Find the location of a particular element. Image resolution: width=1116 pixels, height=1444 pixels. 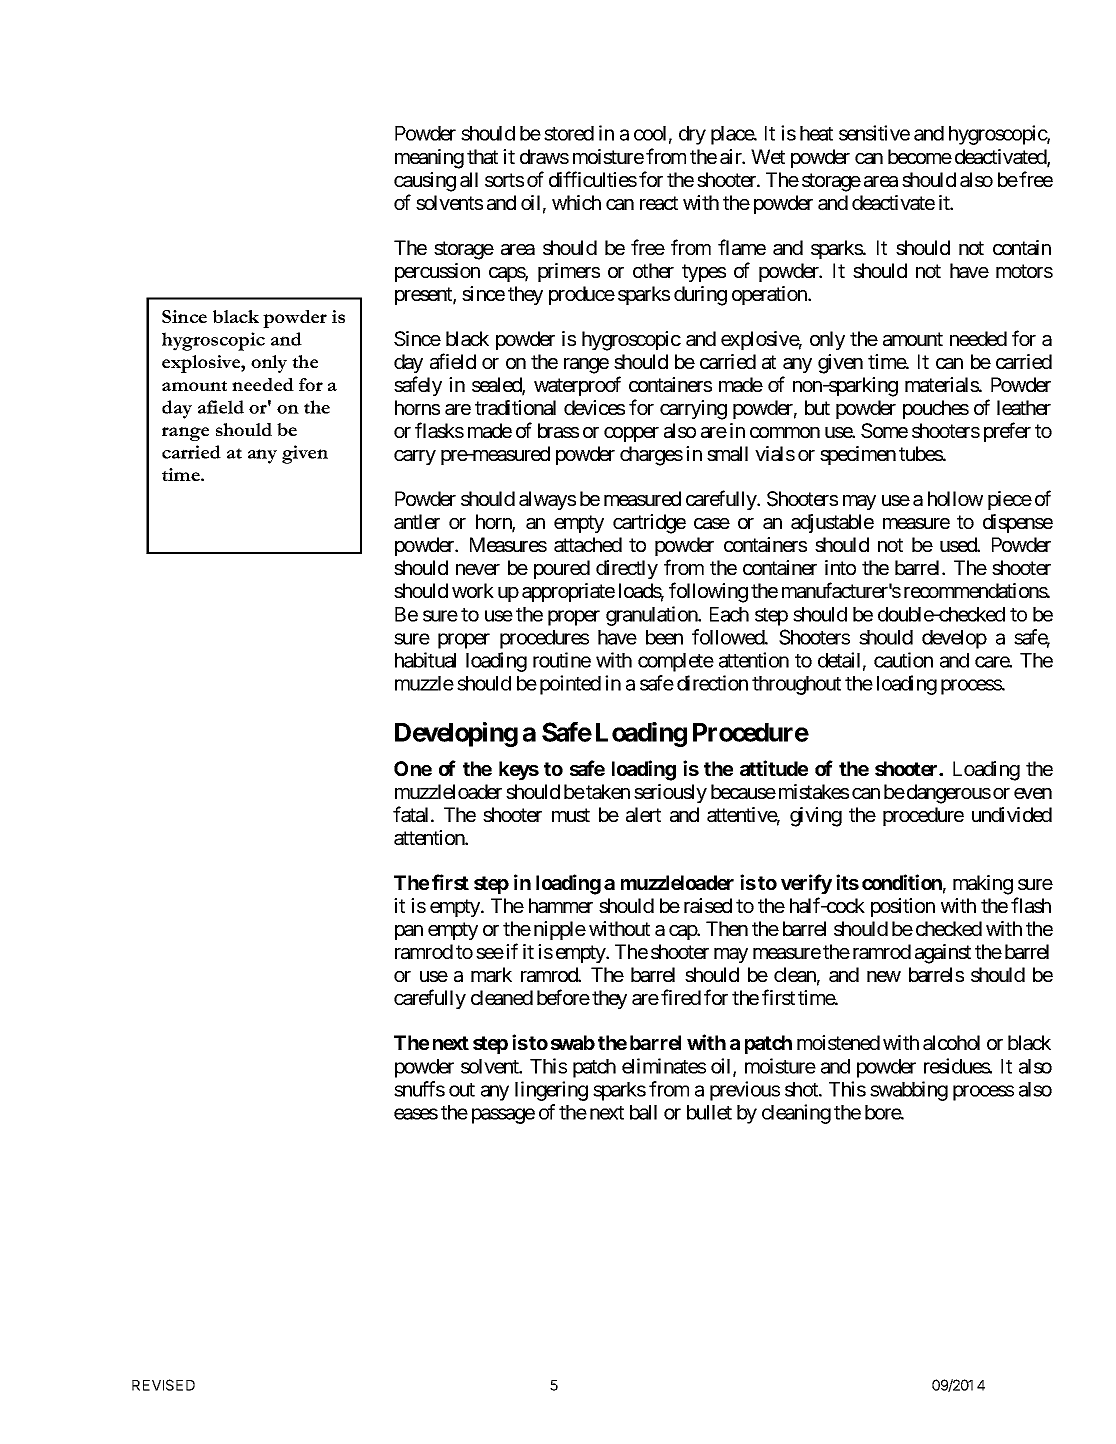

causing is located at coordinates (425, 182).
